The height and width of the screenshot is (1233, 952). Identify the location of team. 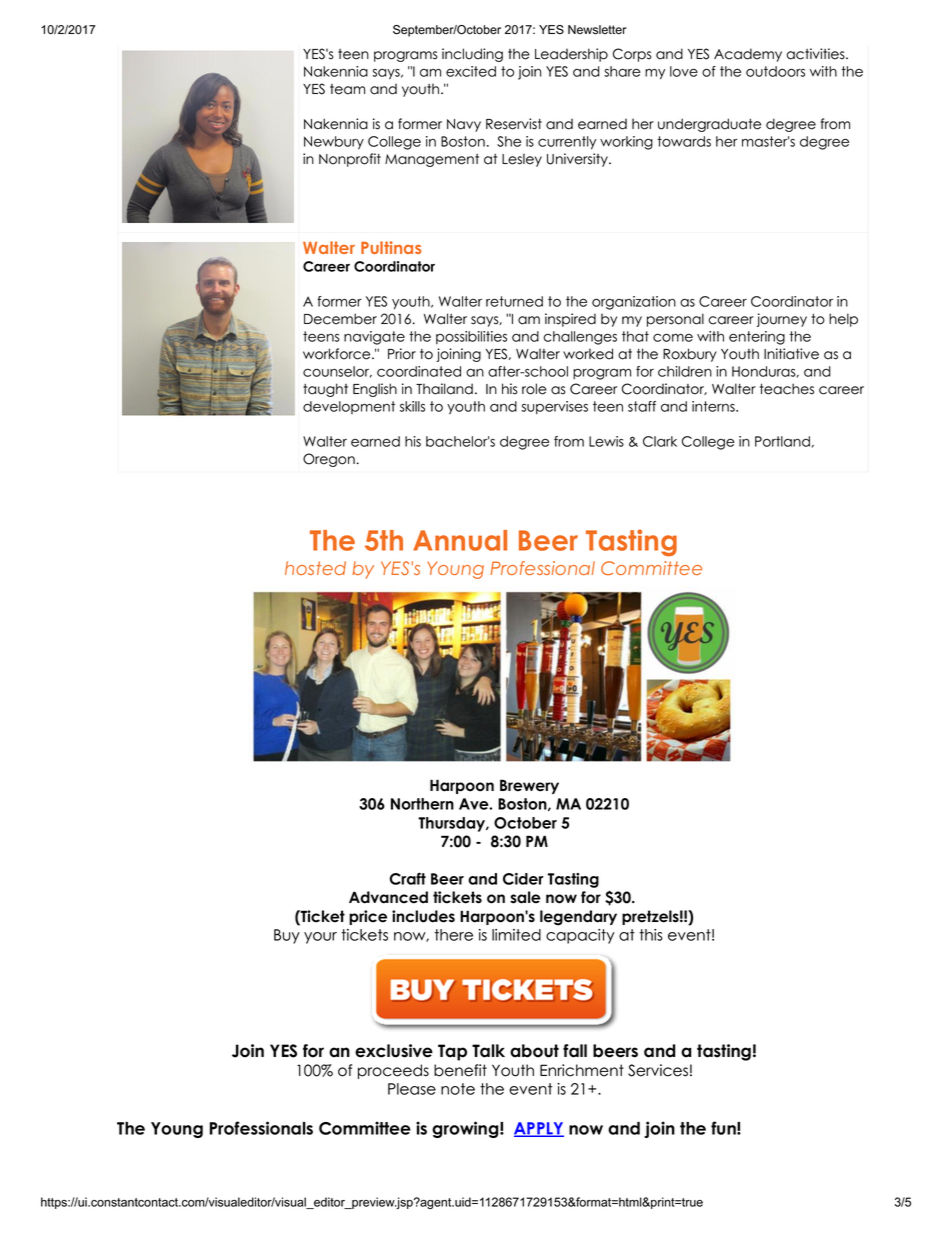
(347, 89).
